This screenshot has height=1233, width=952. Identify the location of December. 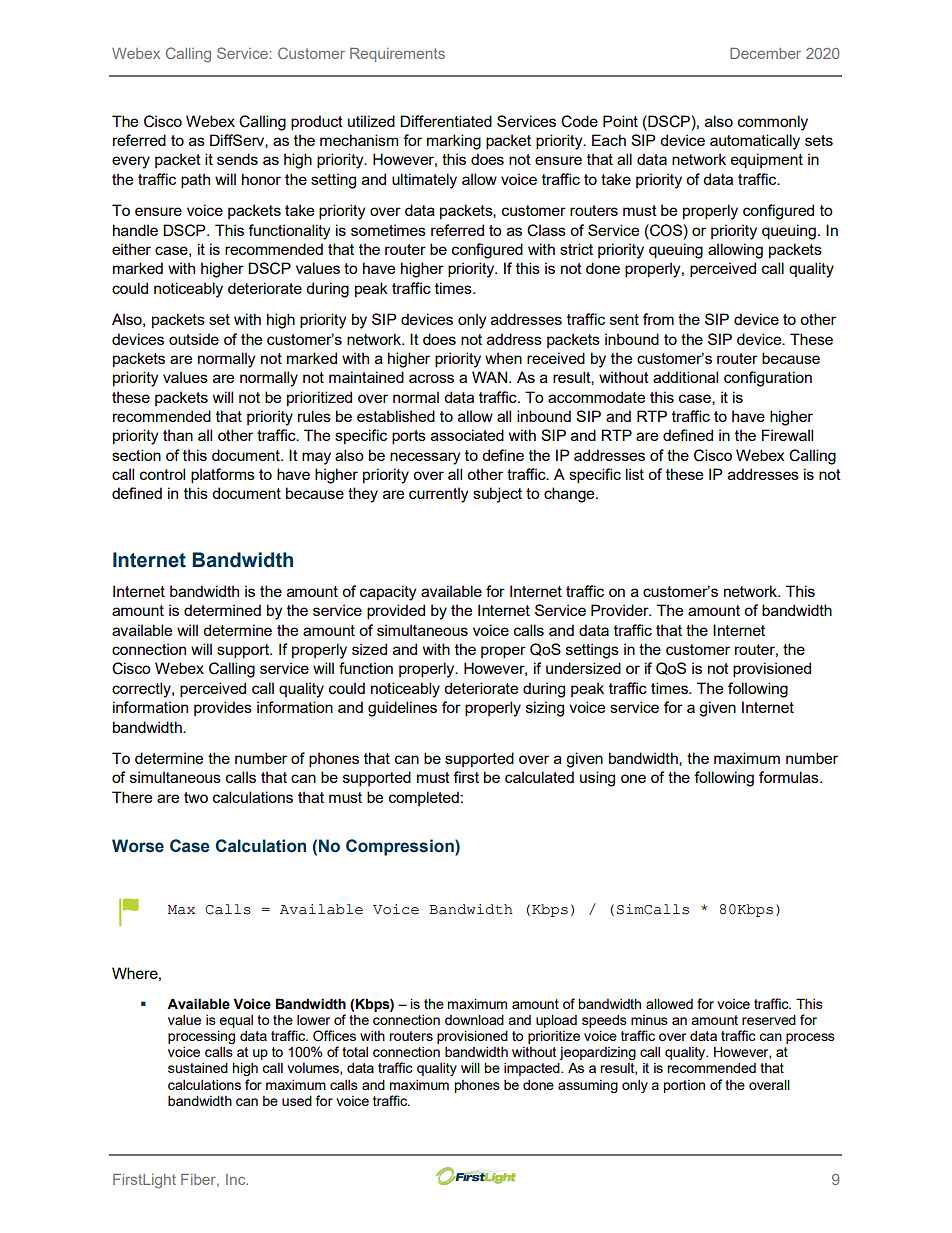
(765, 53).
